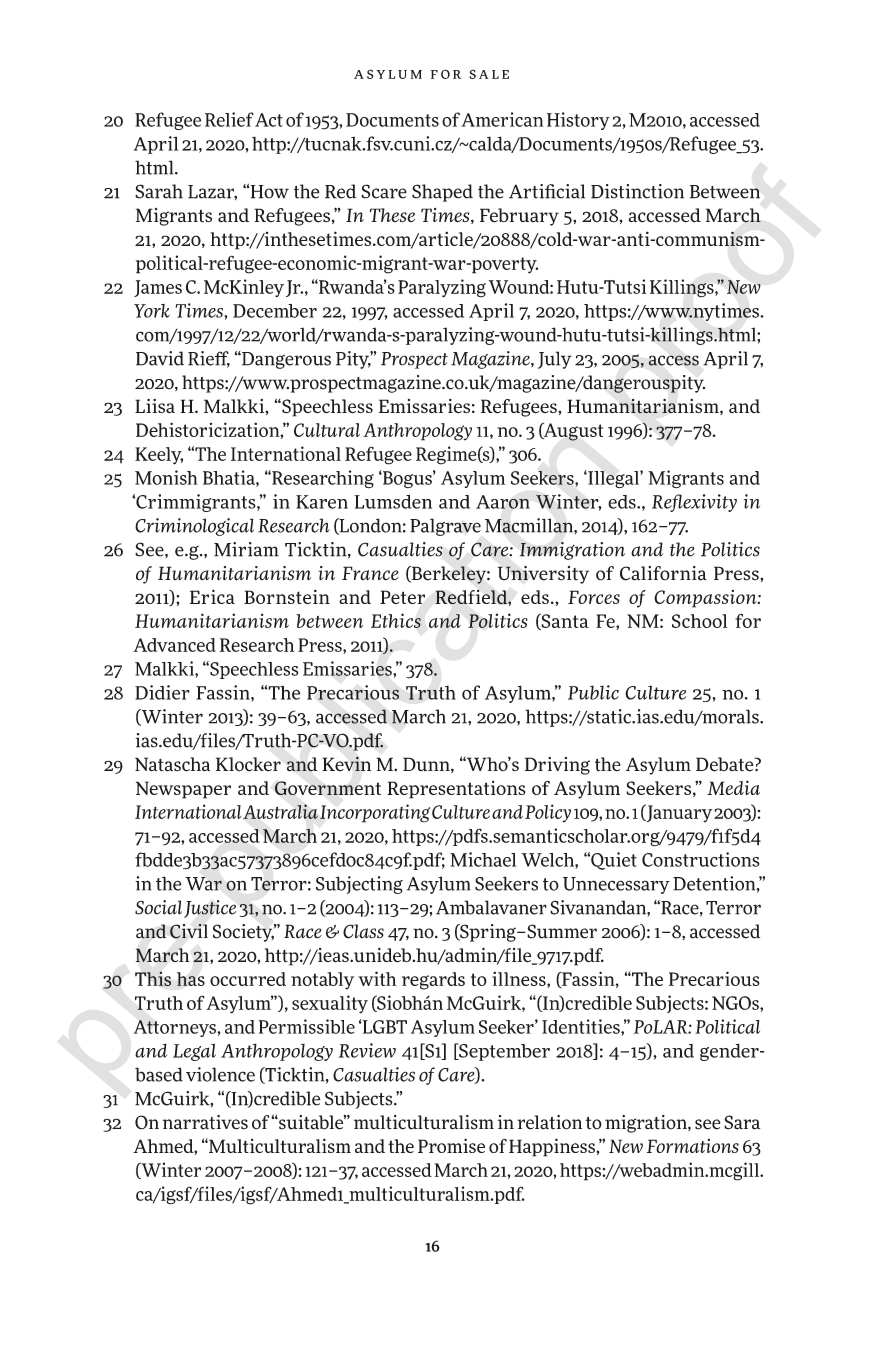 The height and width of the screenshot is (1345, 896). Describe the element at coordinates (637, 191) in the screenshot. I see `Distinction` at that location.
